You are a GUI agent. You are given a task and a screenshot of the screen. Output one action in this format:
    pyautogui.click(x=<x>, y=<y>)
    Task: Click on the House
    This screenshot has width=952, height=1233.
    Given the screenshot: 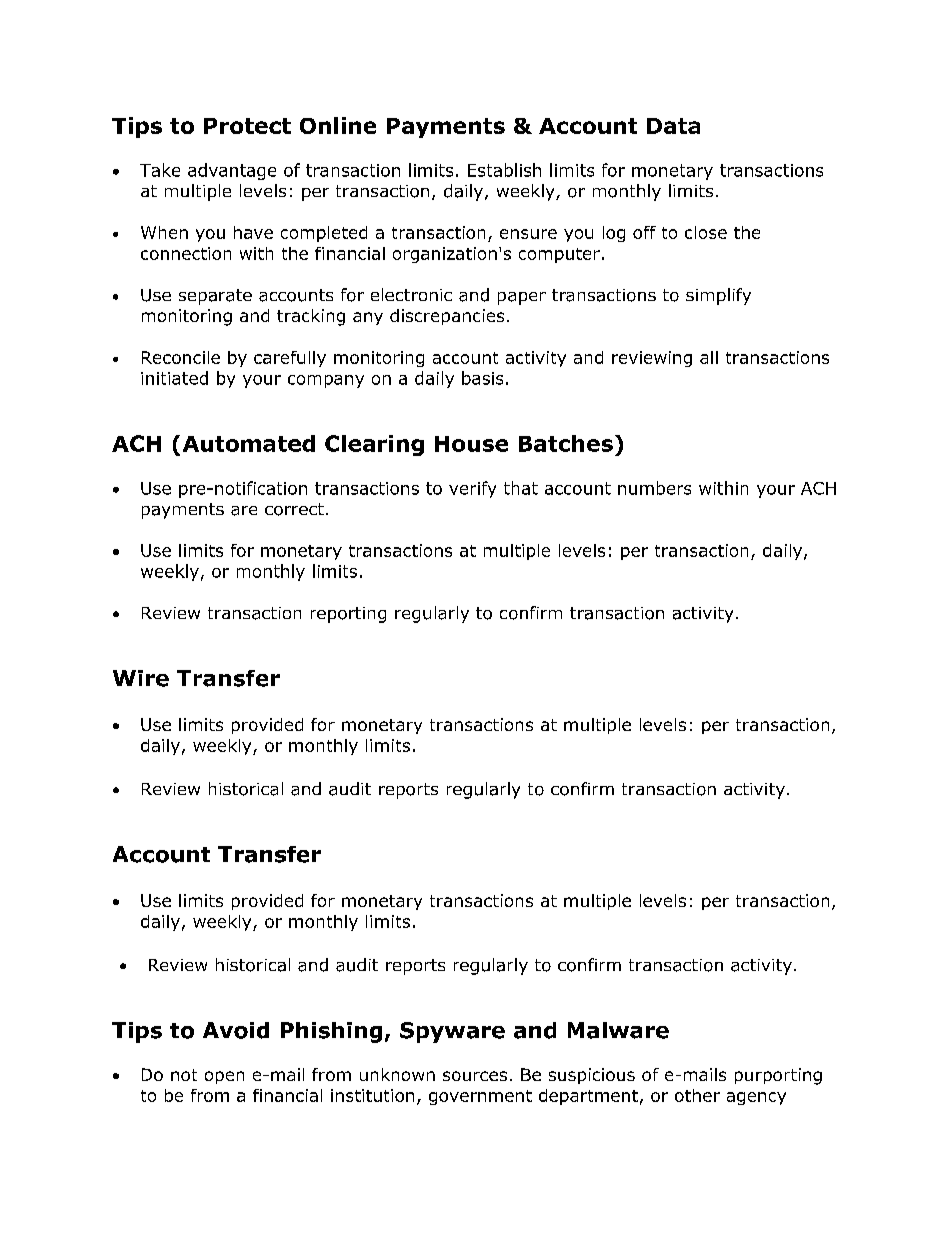 What is the action you would take?
    pyautogui.click(x=471, y=444)
